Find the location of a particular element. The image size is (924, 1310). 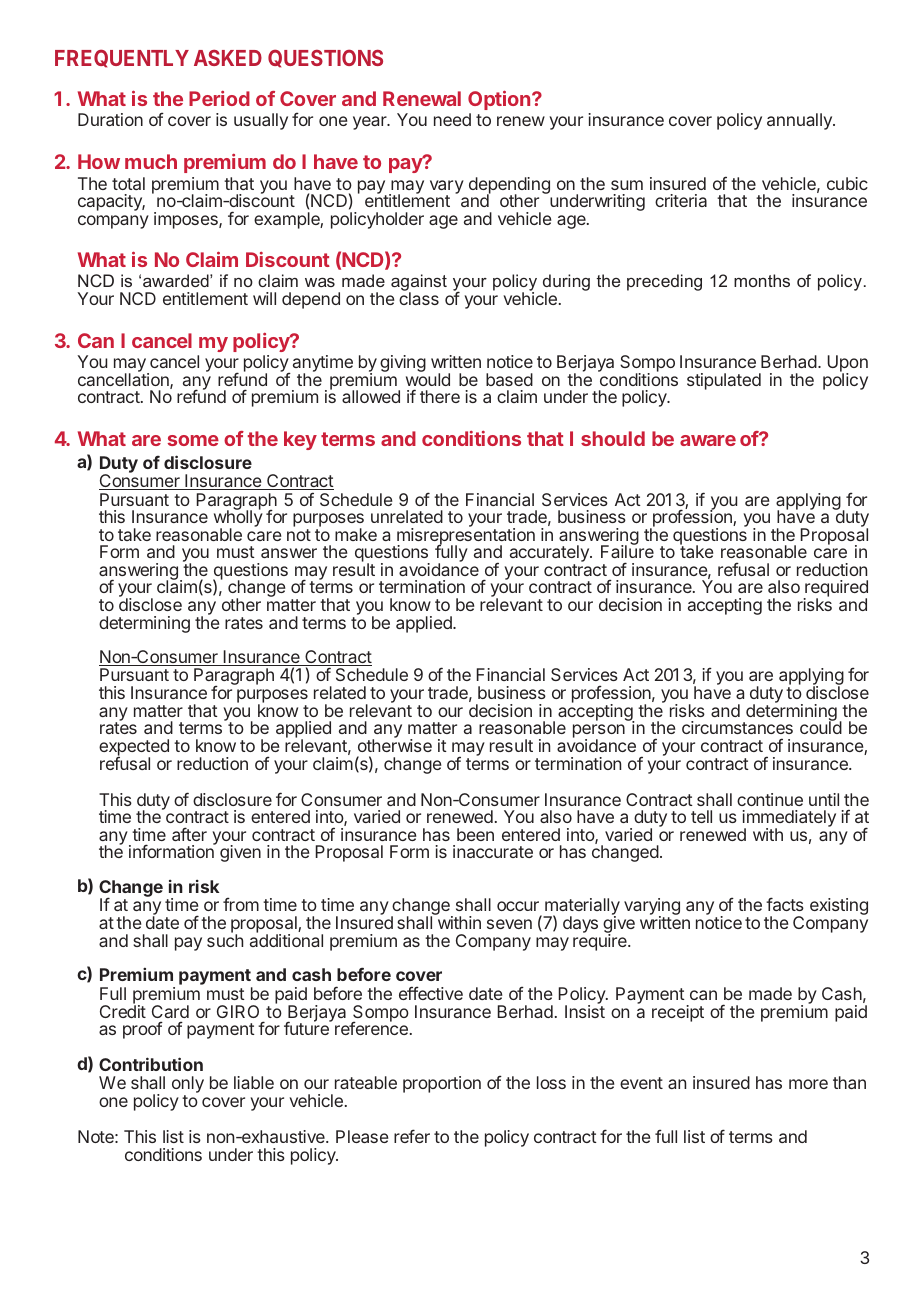

after is located at coordinates (189, 834).
